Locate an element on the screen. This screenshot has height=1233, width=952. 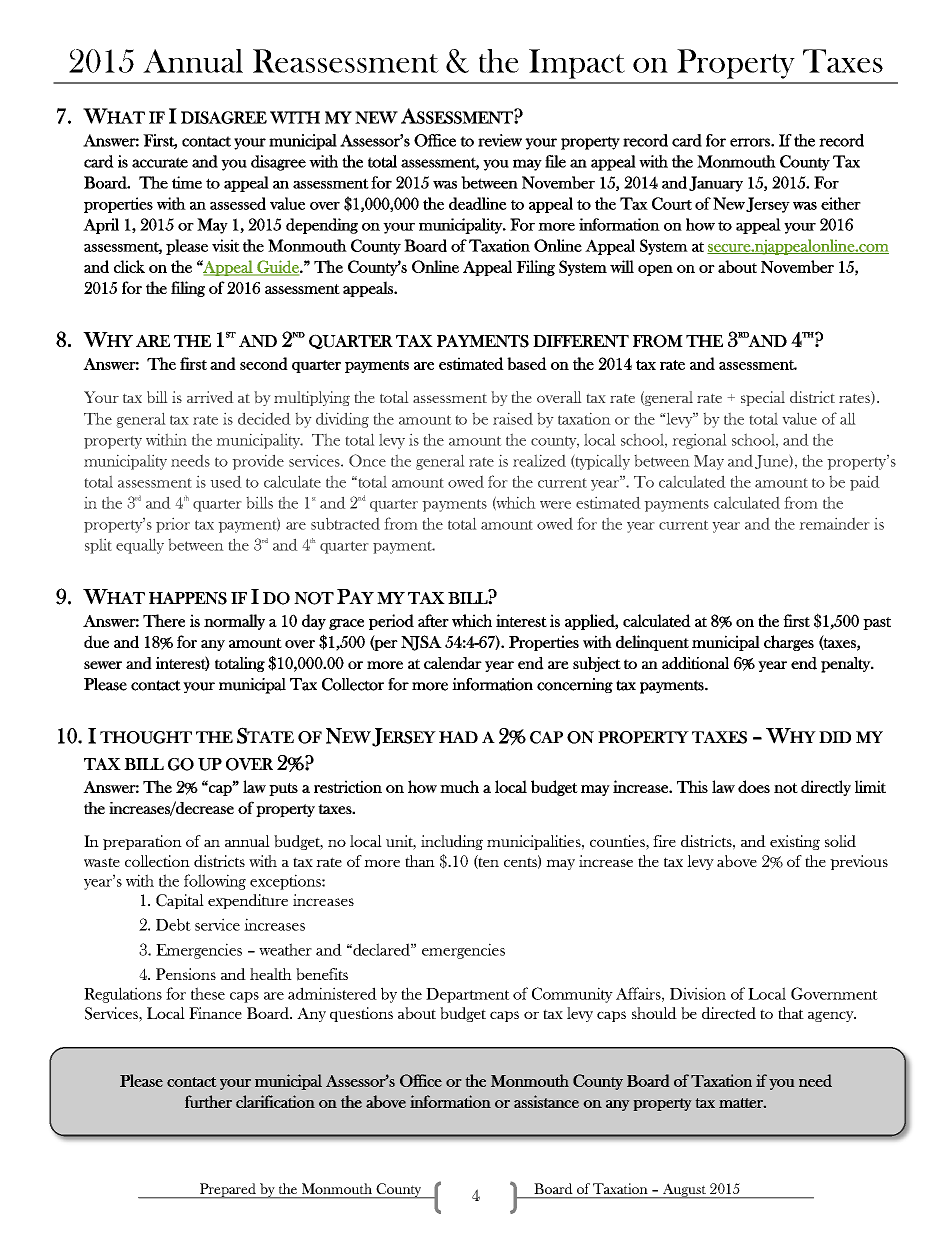
review is located at coordinates (500, 140).
